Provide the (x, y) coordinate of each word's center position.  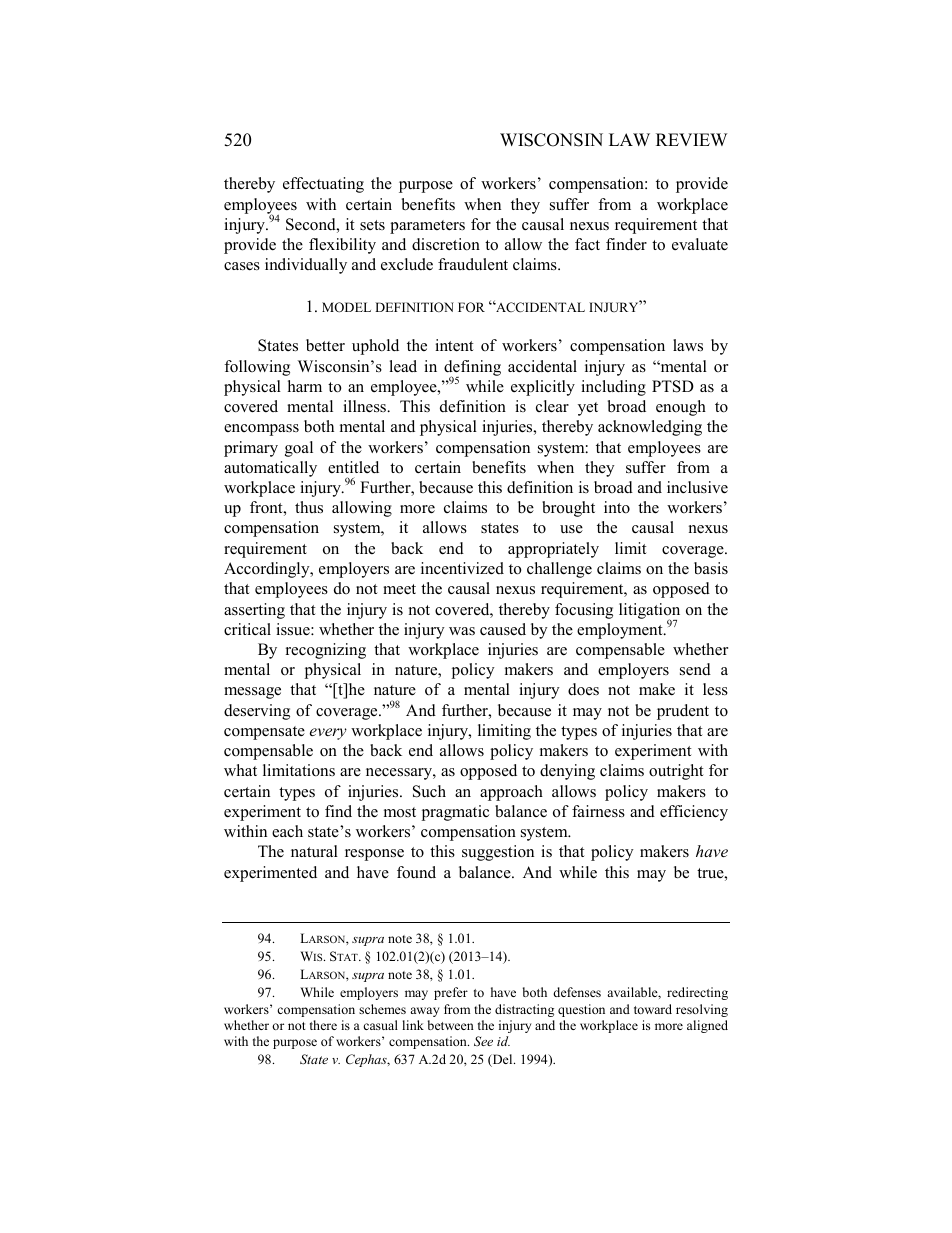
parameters (427, 227)
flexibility (342, 246)
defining (472, 369)
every (328, 734)
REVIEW (691, 139)
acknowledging (650, 428)
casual (380, 1025)
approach (511, 793)
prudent (683, 712)
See (483, 1041)
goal (299, 449)
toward (653, 1009)
